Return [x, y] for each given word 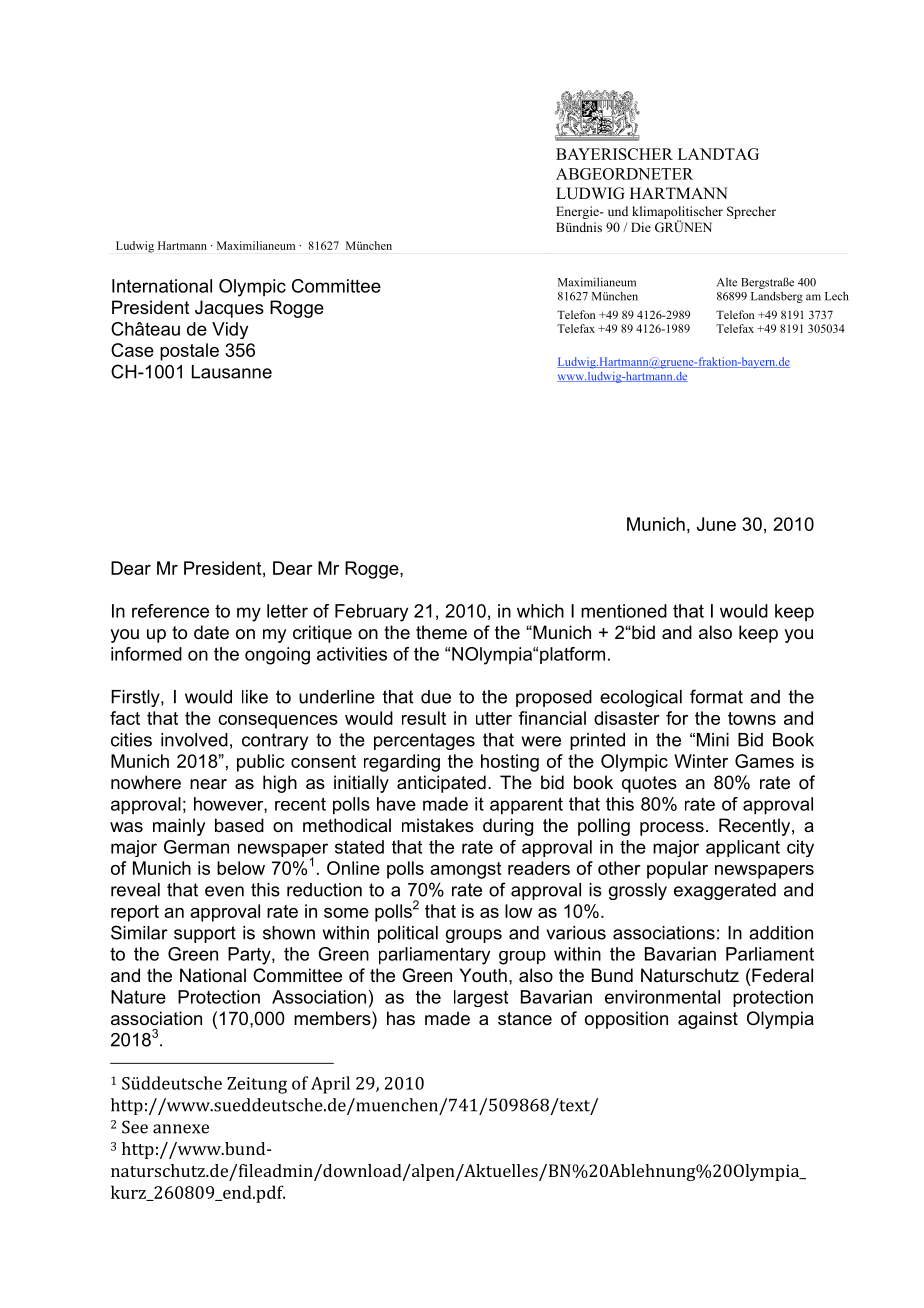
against [708, 1020]
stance [525, 1019]
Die [641, 227]
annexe [181, 1129]
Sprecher [751, 212]
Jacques [229, 309]
